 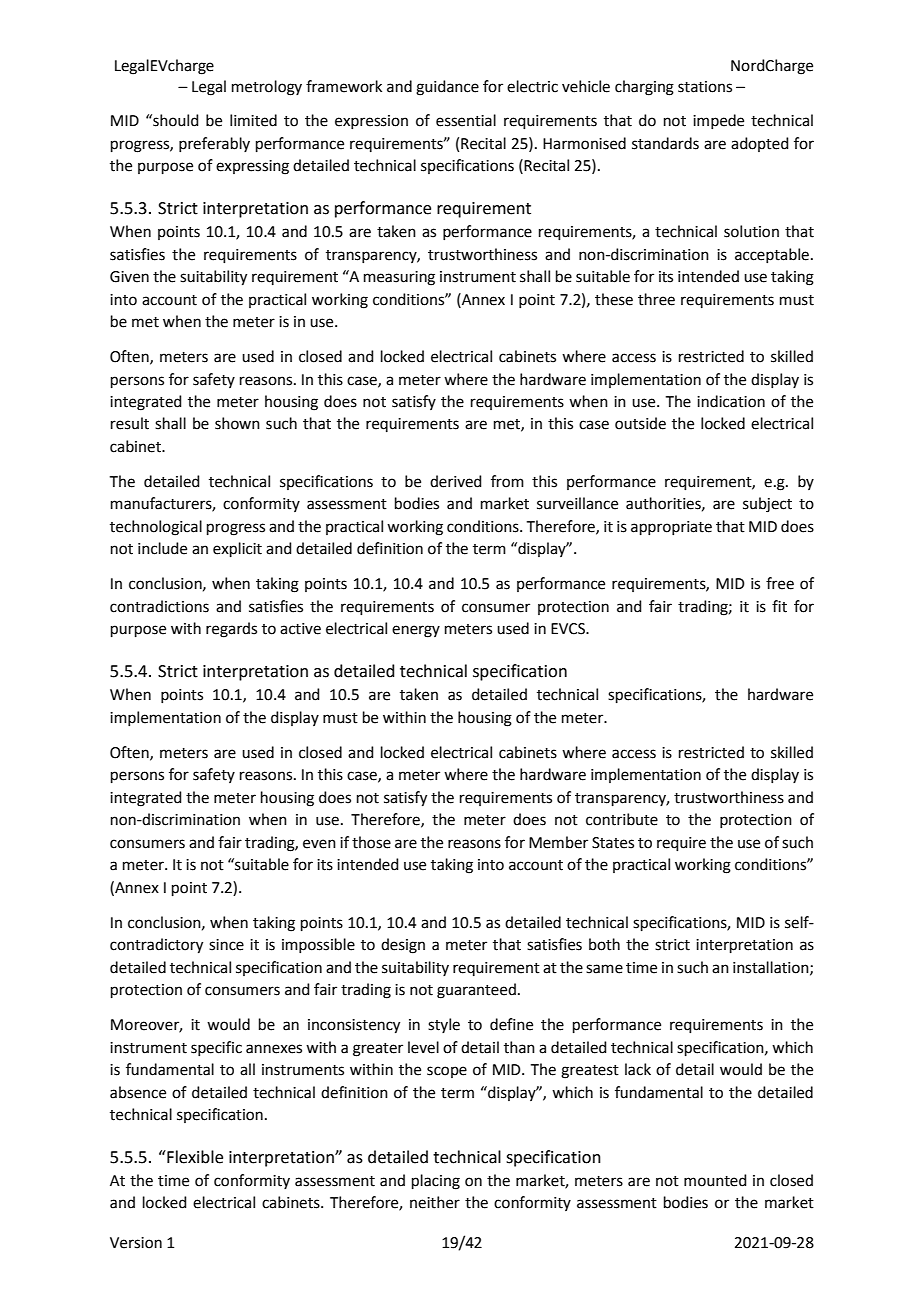 What do you see at coordinates (435, 1202) in the document?
I see `neither` at bounding box center [435, 1202].
